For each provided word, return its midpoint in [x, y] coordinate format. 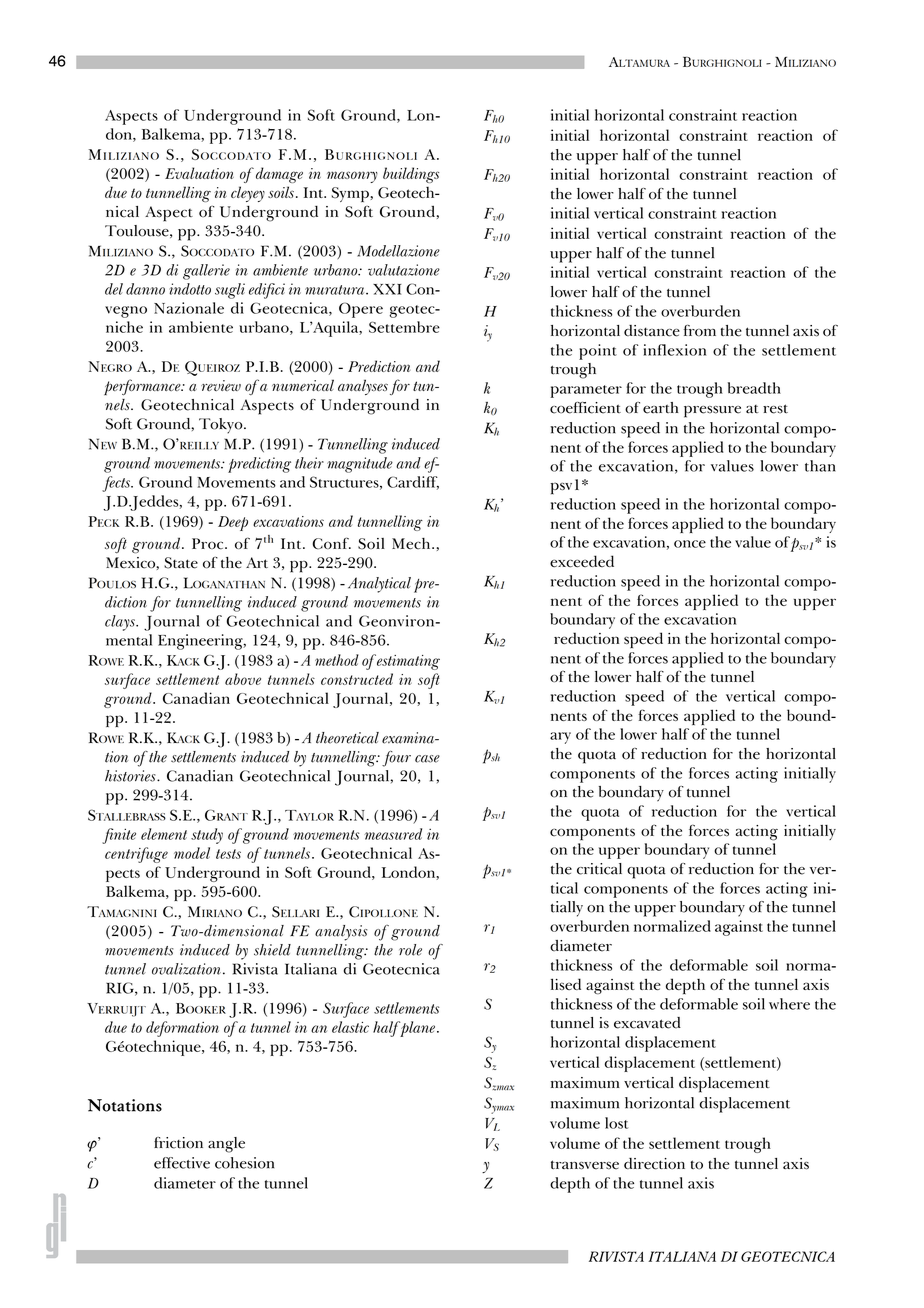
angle [226, 1145]
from [700, 330]
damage [279, 175]
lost [616, 1123]
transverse [585, 1165]
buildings [411, 175]
